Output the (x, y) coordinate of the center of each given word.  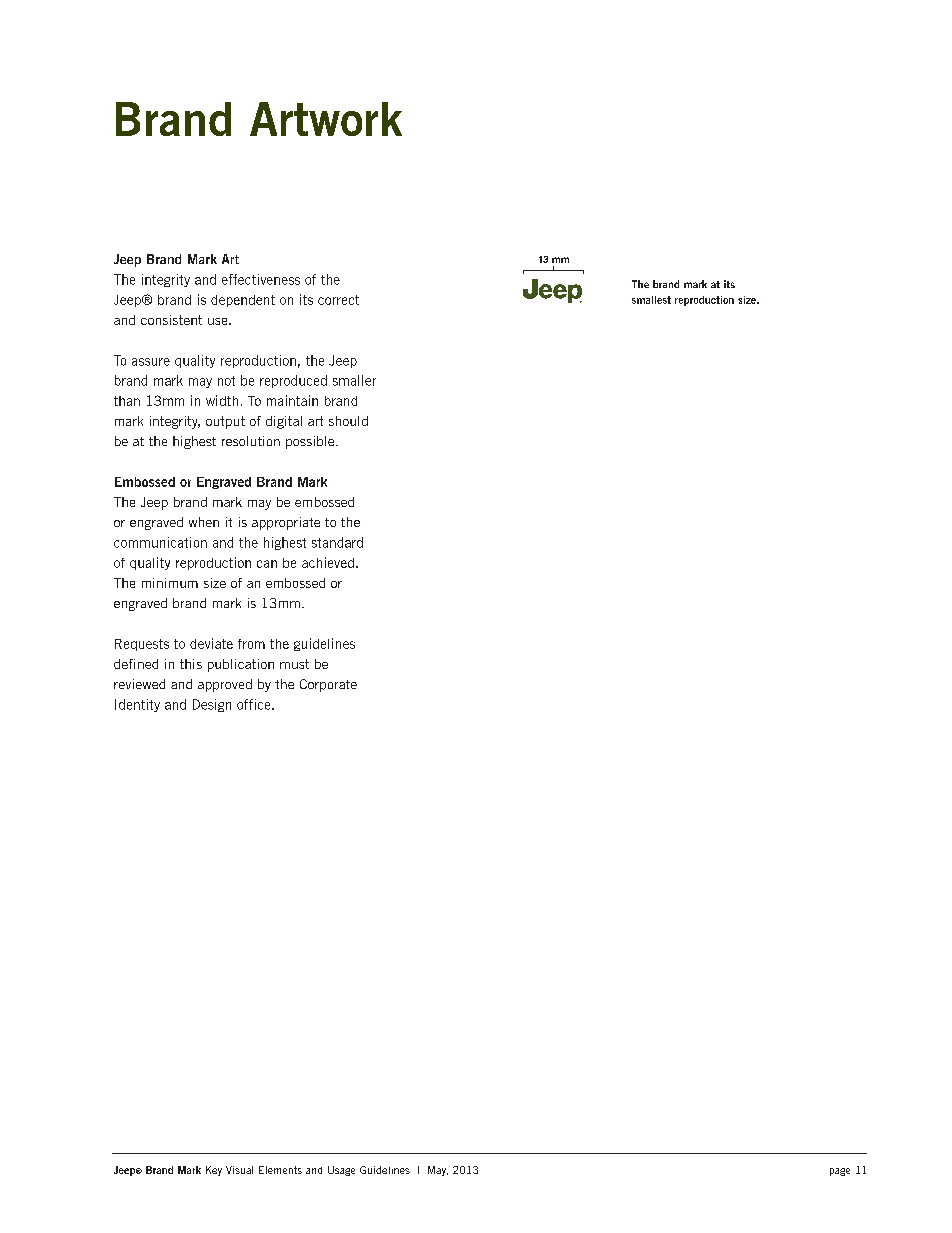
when (204, 522)
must (294, 664)
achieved (328, 562)
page (840, 1172)
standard (337, 542)
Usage (341, 1171)
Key (214, 1171)
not (226, 381)
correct (338, 300)
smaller (354, 380)
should (348, 421)
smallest (651, 300)
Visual (239, 1170)
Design (212, 705)
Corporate (328, 685)
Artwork (326, 119)
